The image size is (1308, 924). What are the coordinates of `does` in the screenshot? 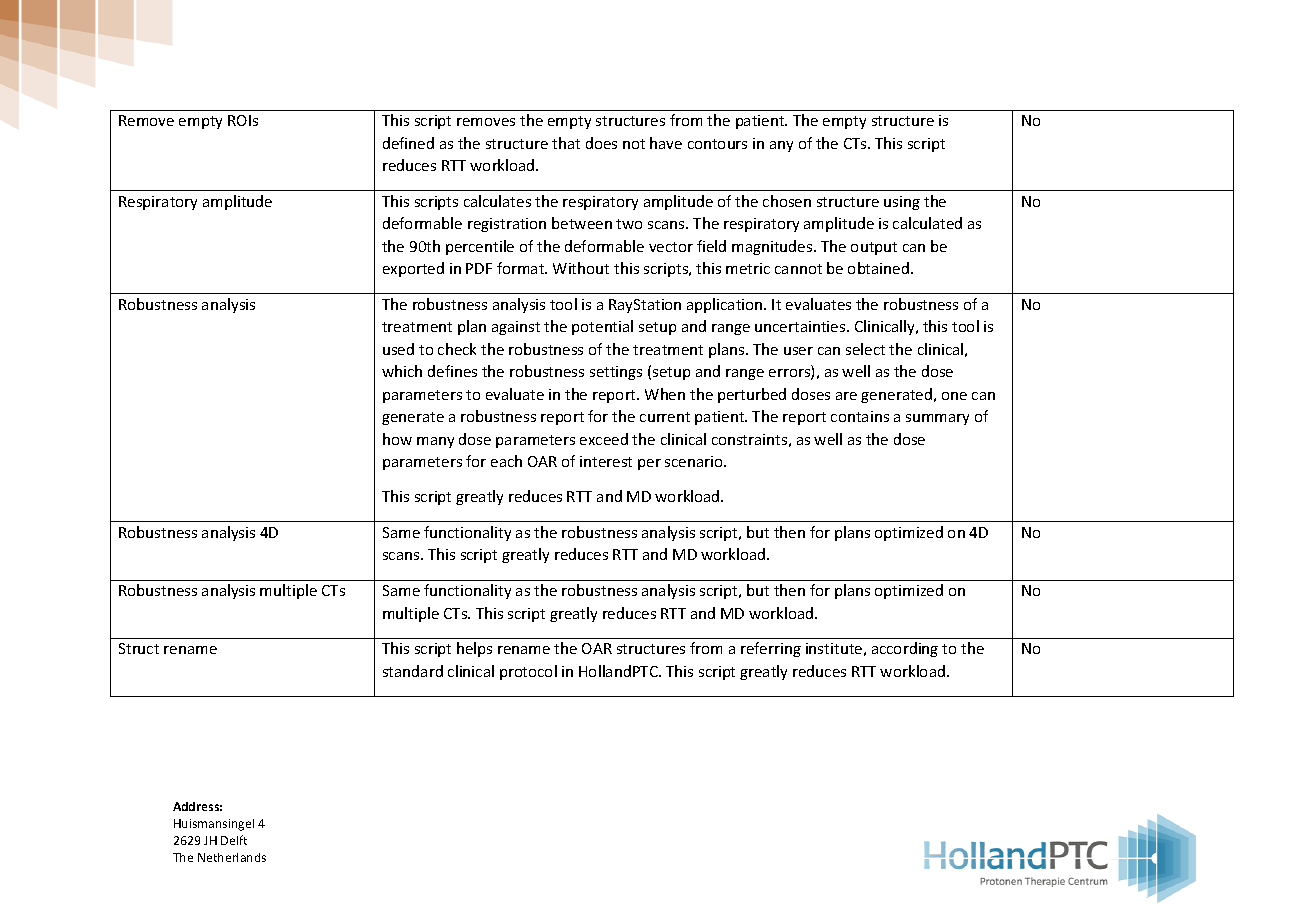 It's located at (601, 143).
